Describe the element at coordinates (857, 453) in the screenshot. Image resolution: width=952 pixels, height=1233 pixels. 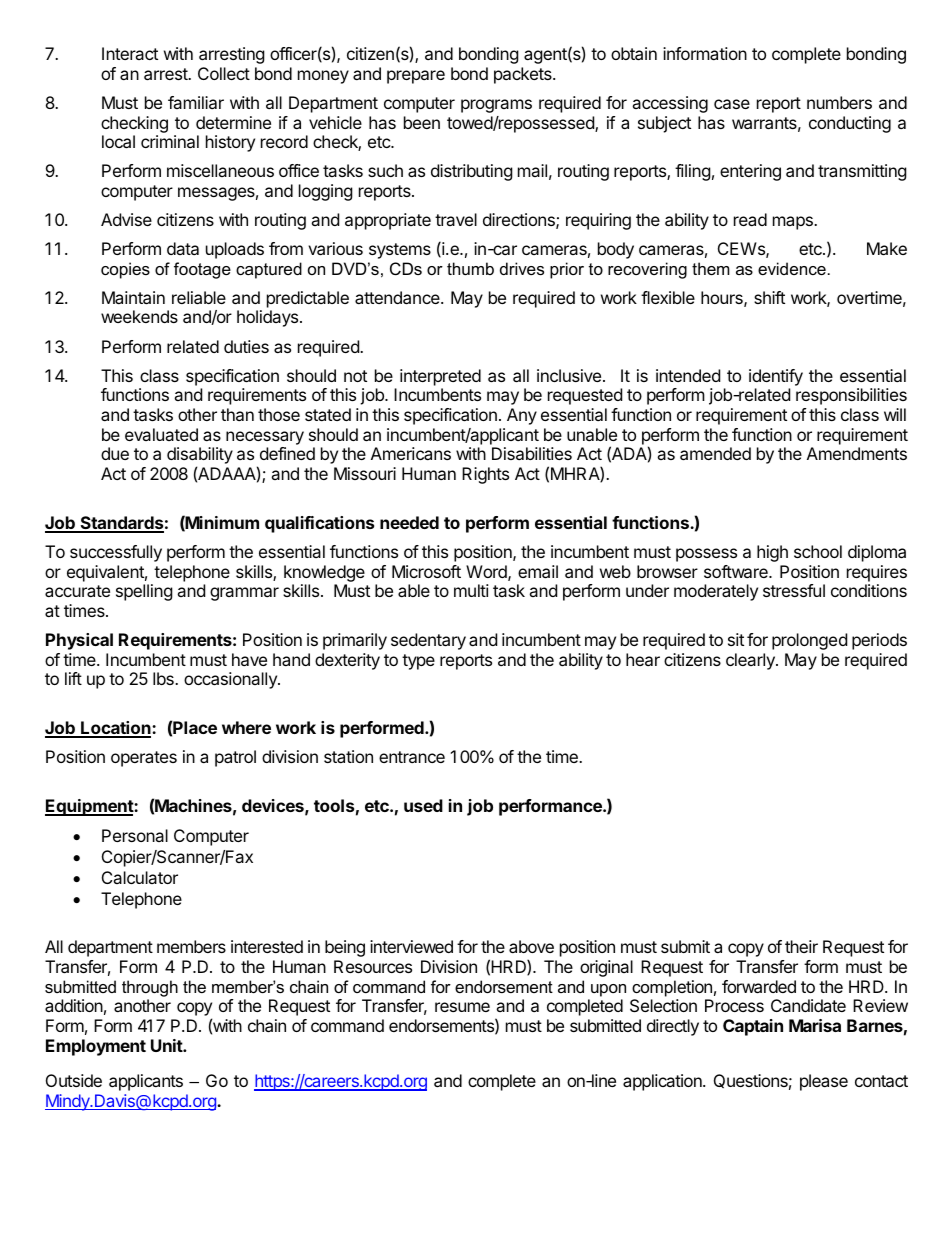
I see `Amendments` at that location.
